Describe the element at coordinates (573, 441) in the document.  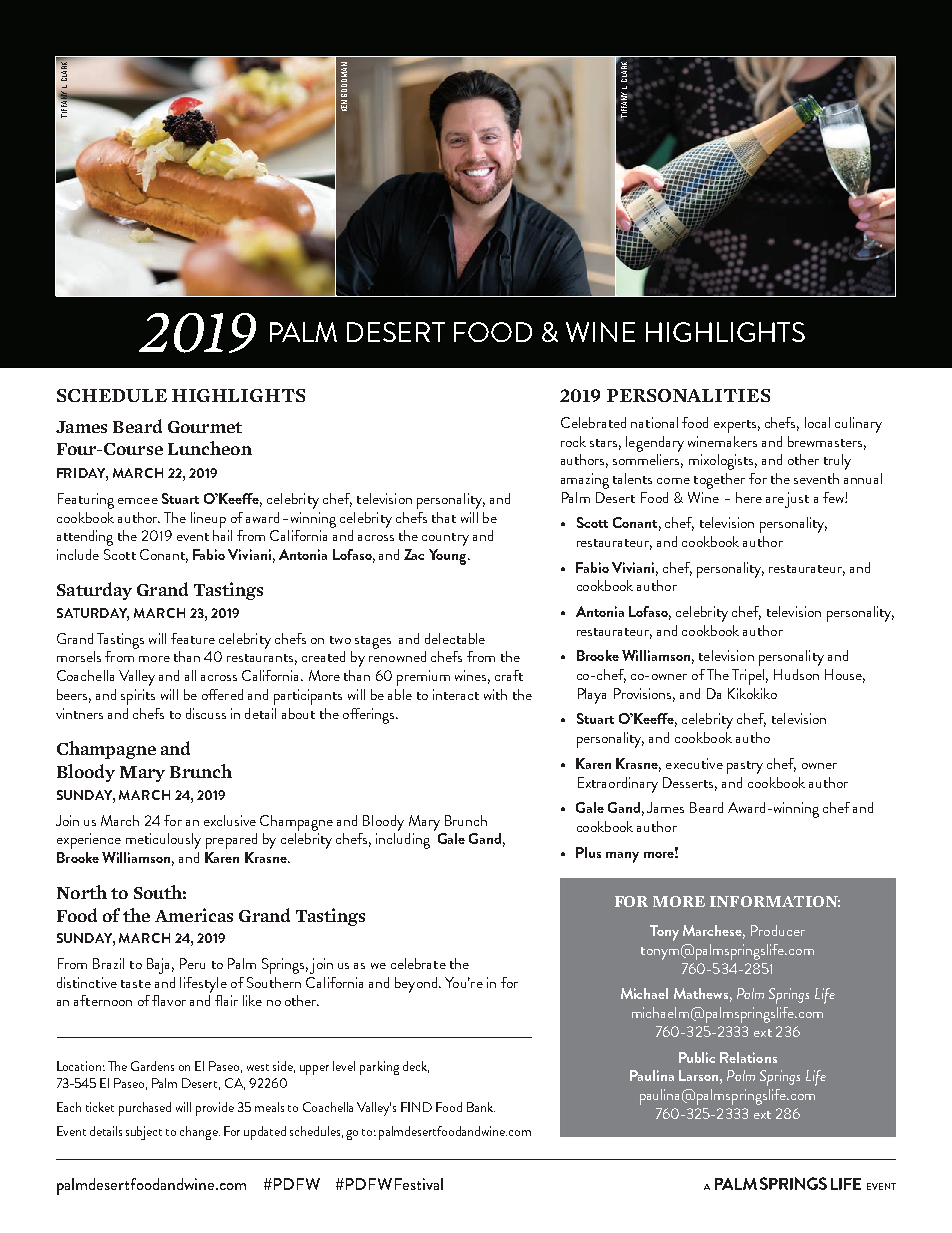
I see `rock` at that location.
